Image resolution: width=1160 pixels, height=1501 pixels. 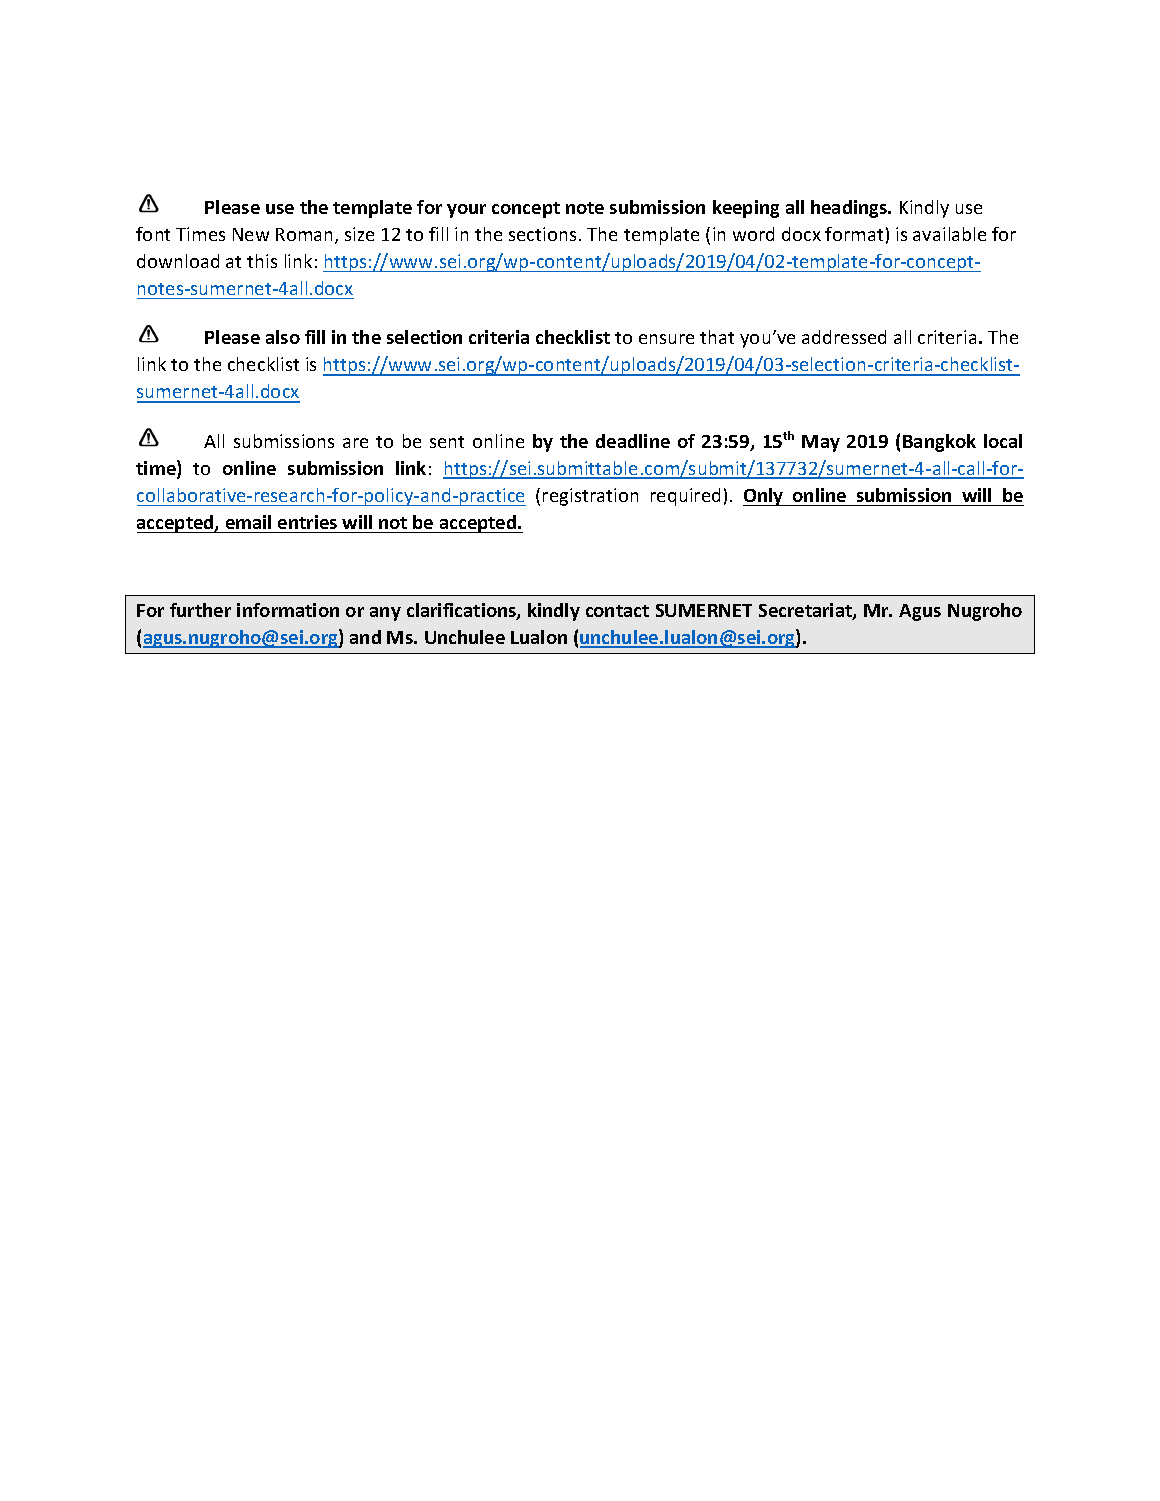 What do you see at coordinates (251, 234) in the screenshot?
I see `New` at bounding box center [251, 234].
